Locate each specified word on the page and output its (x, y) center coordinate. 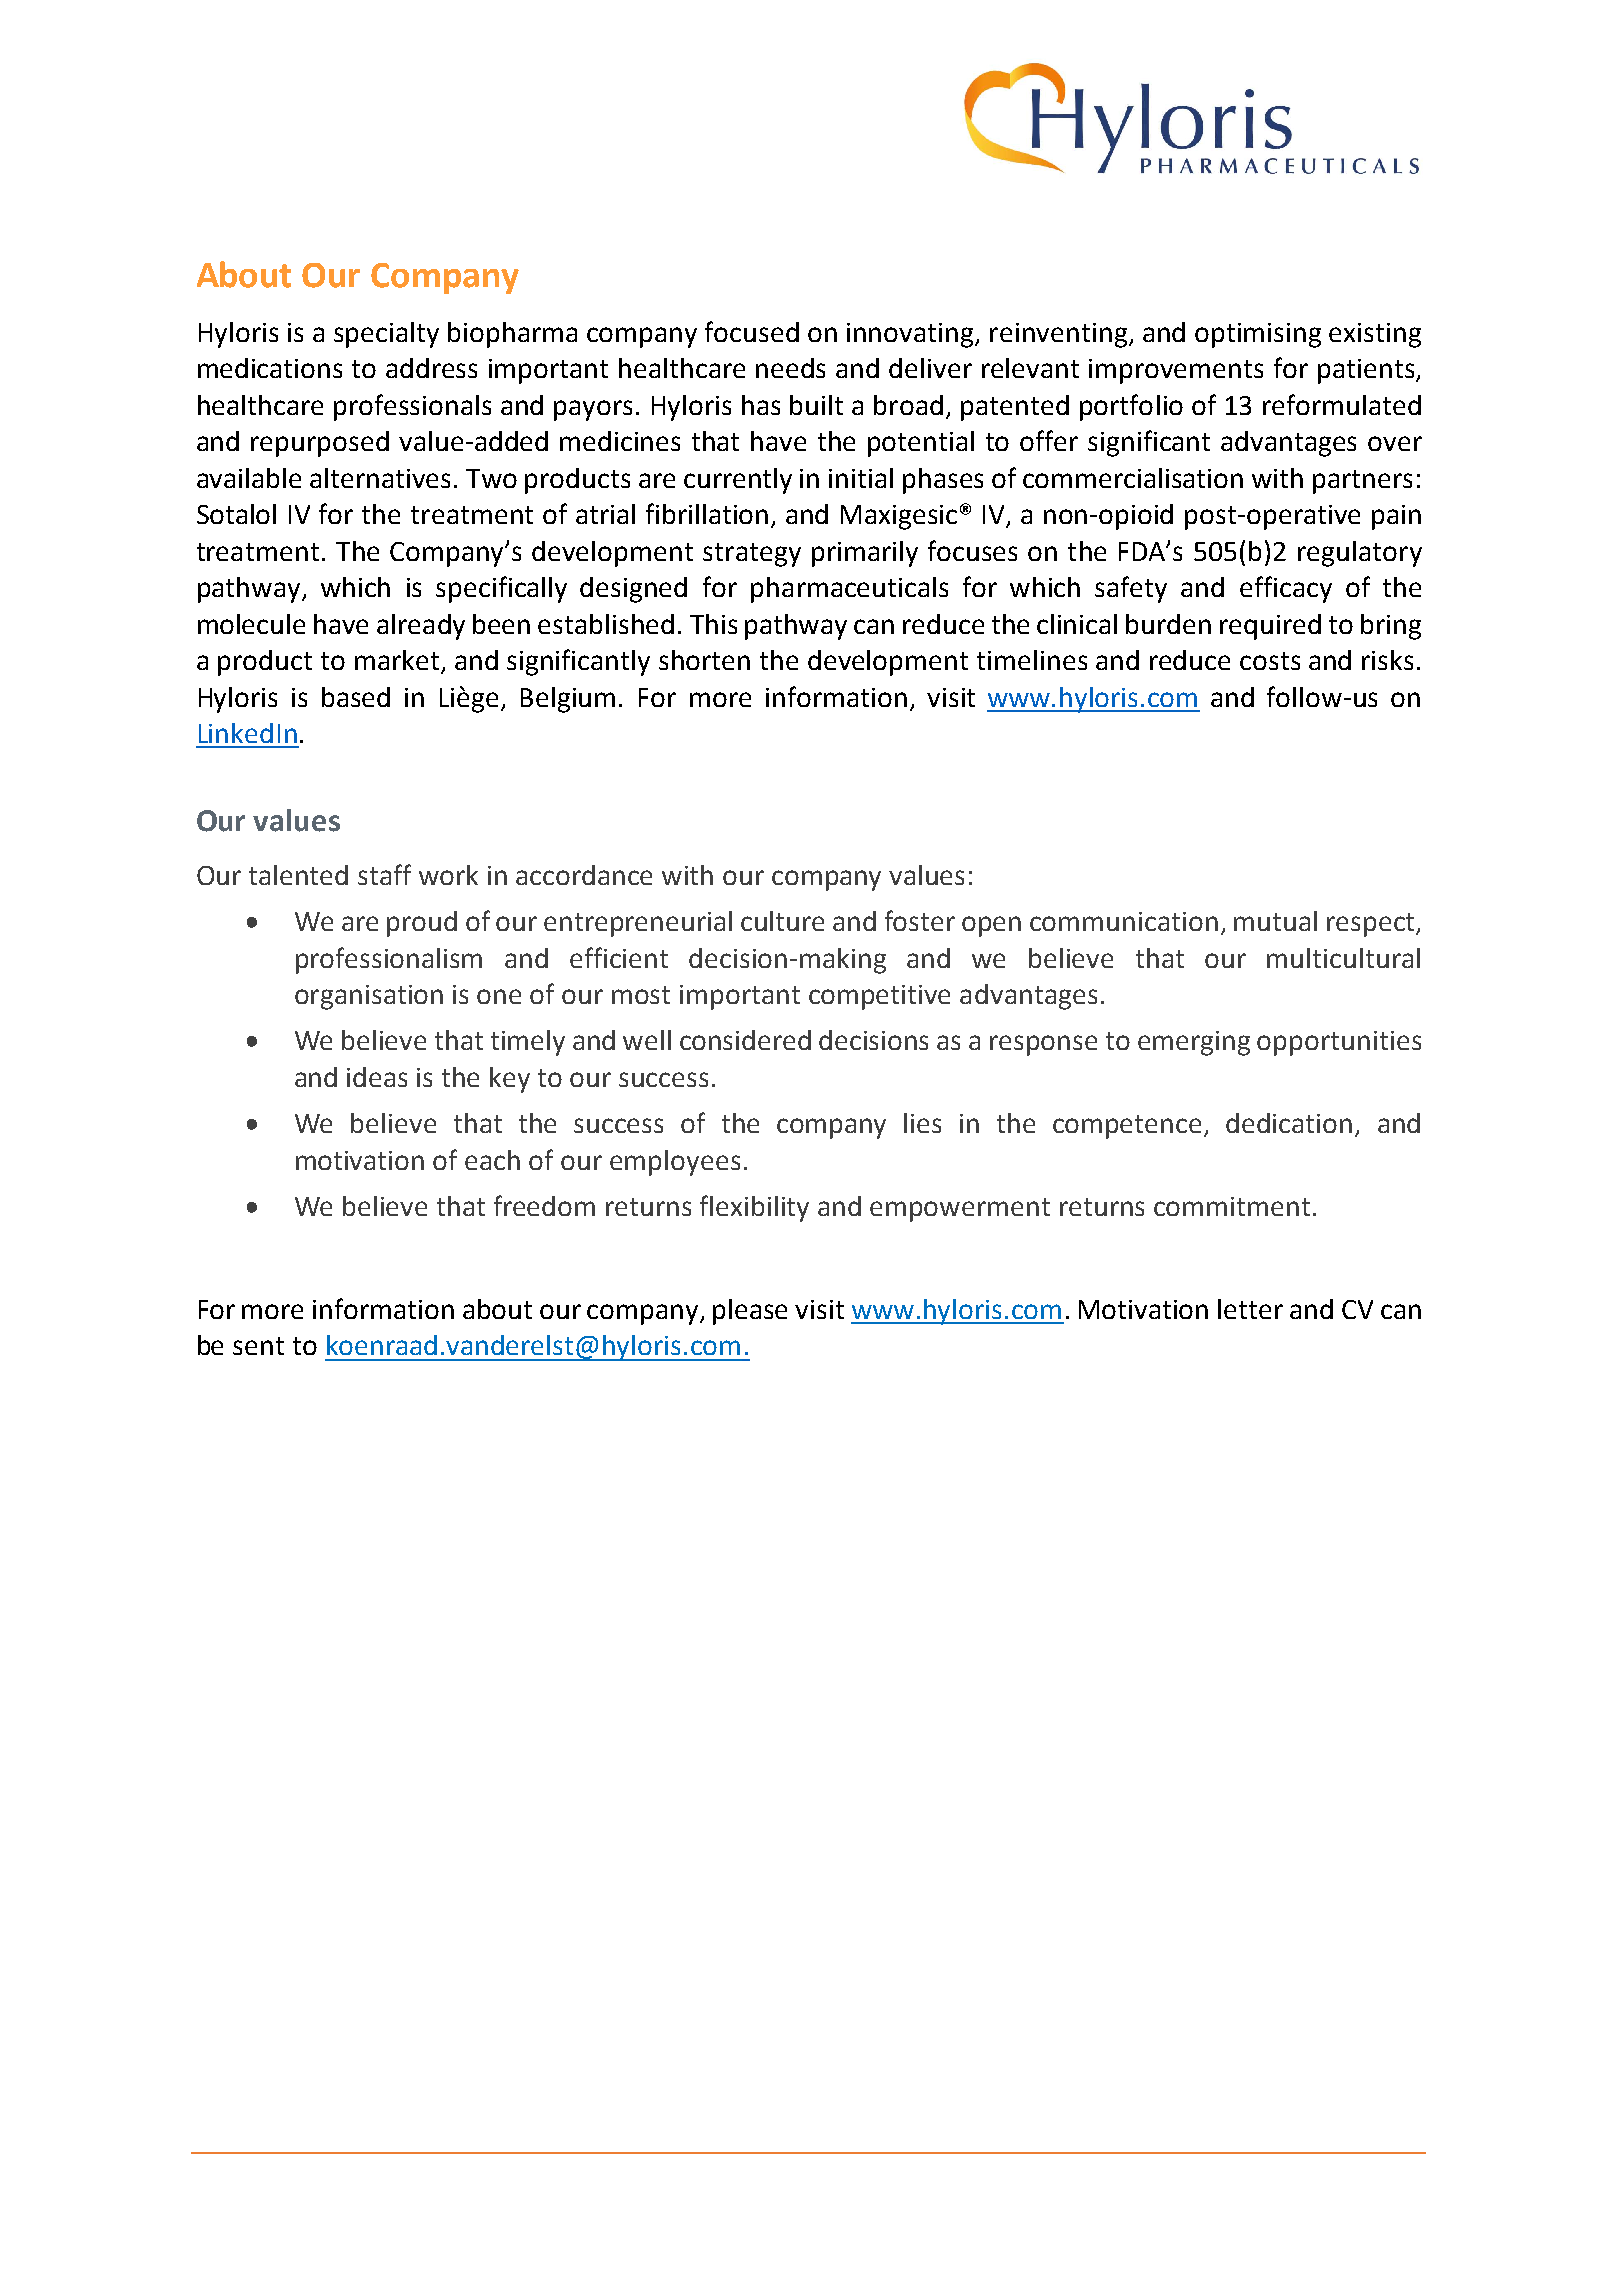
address (431, 368)
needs (790, 368)
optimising (1258, 335)
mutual (1275, 921)
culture (782, 921)
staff (384, 874)
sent (258, 1346)
